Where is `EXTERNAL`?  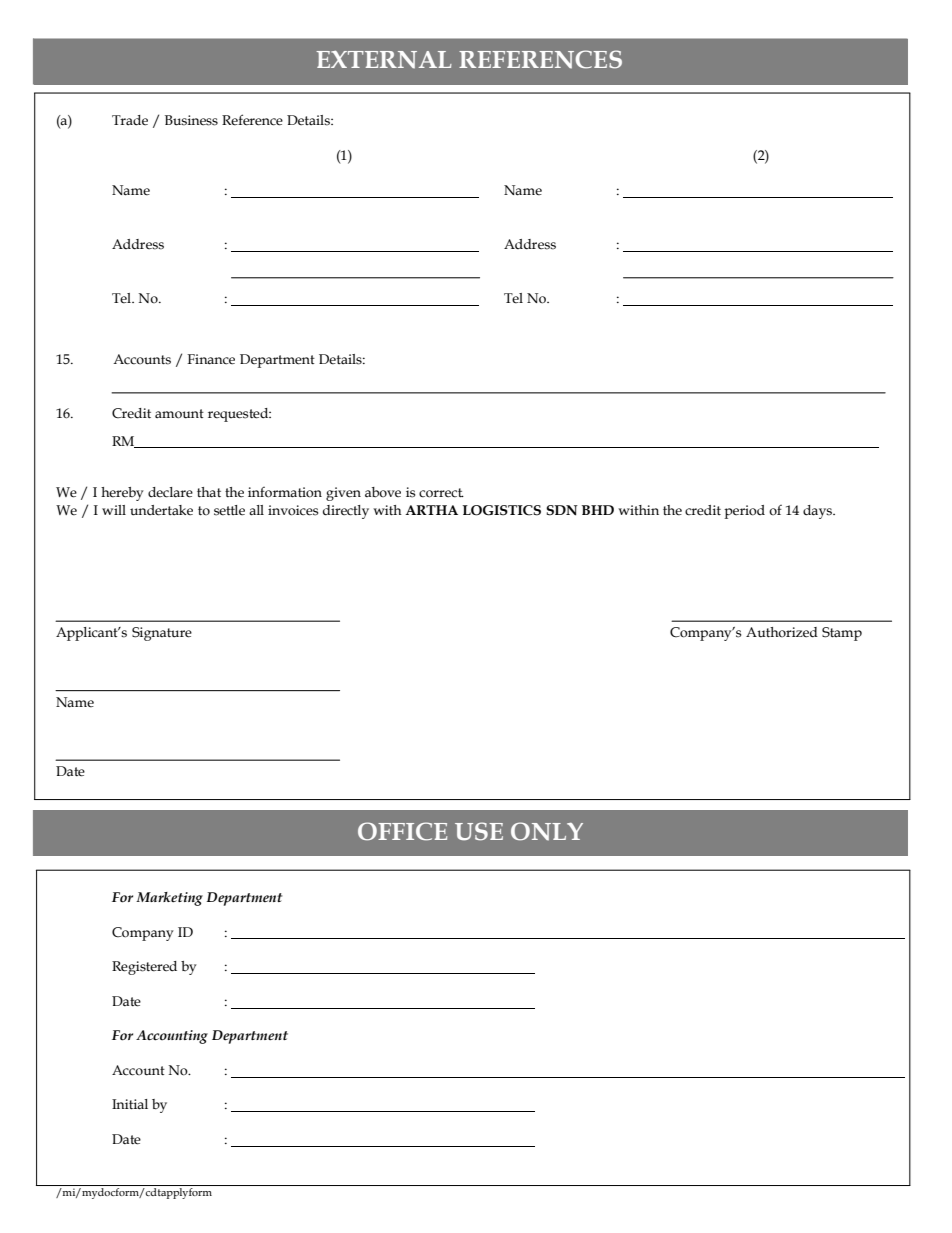
EXTERNAL is located at coordinates (384, 60).
